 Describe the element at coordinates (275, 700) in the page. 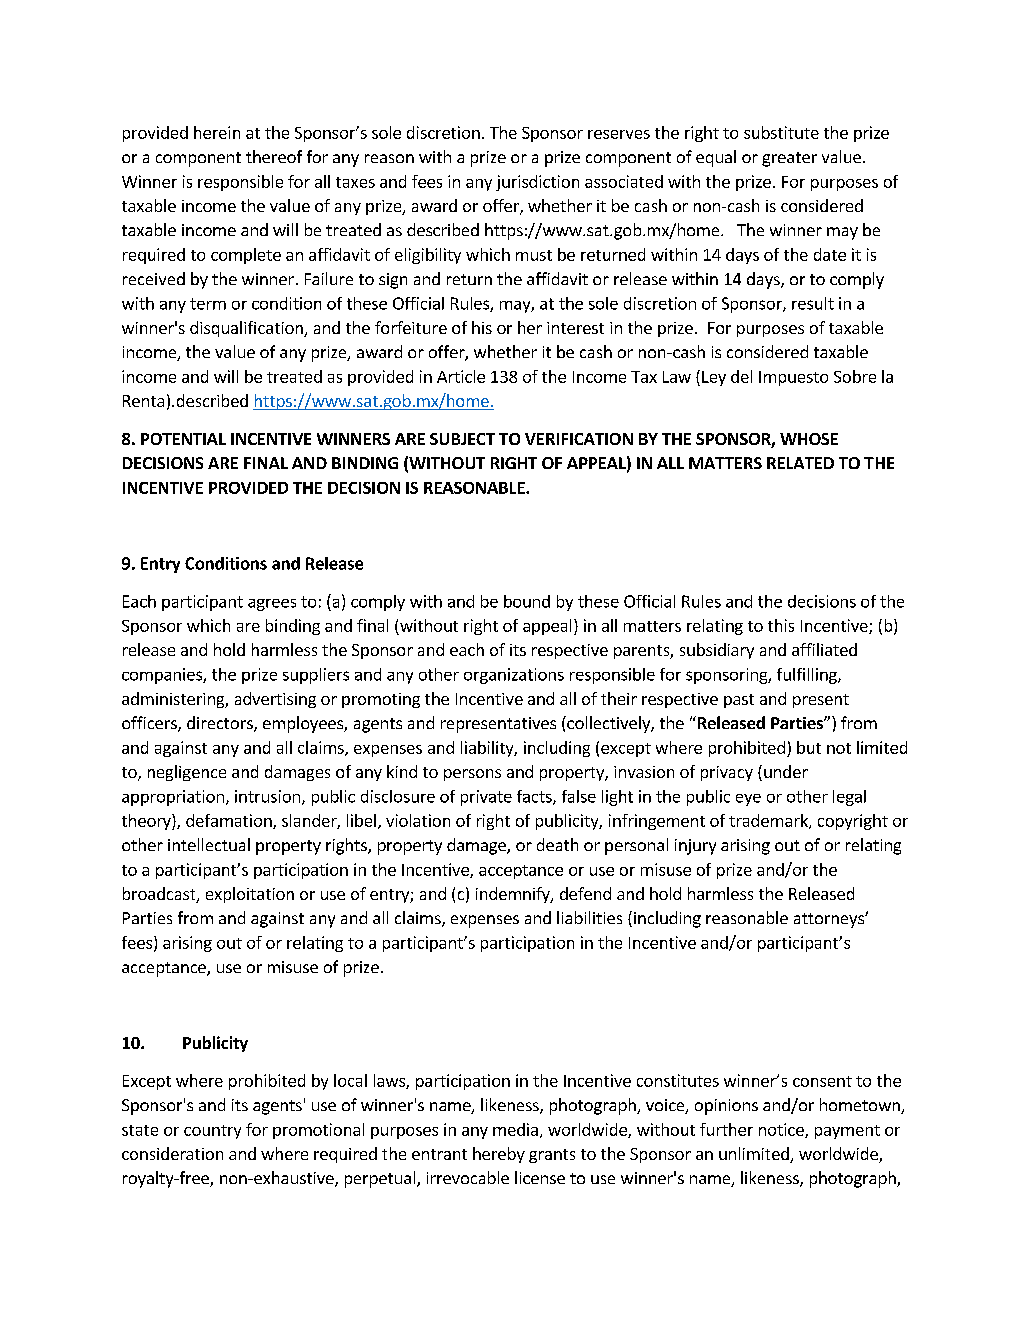

I see `advertising` at that location.
